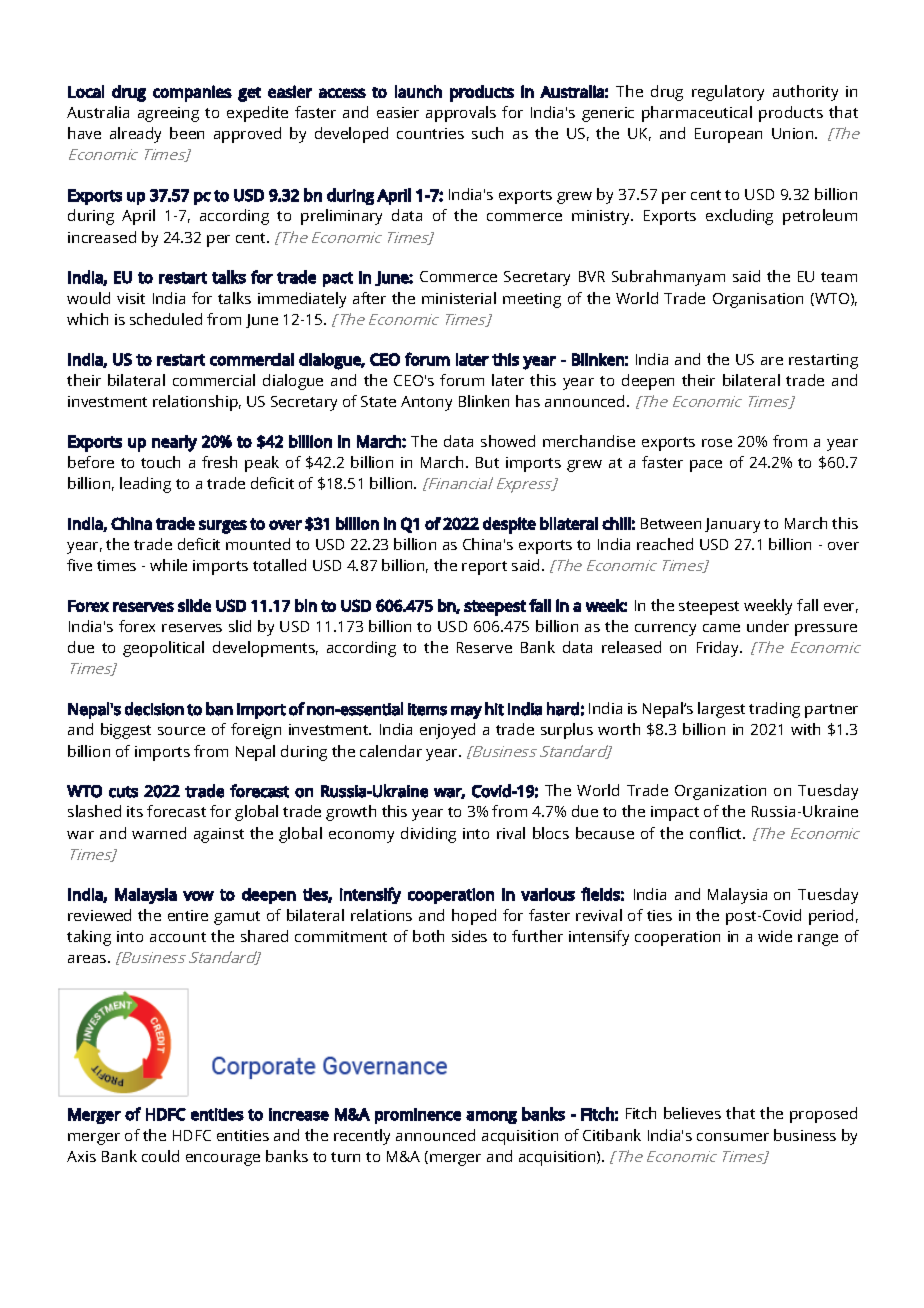  I want to click on vow, so click(198, 896).
